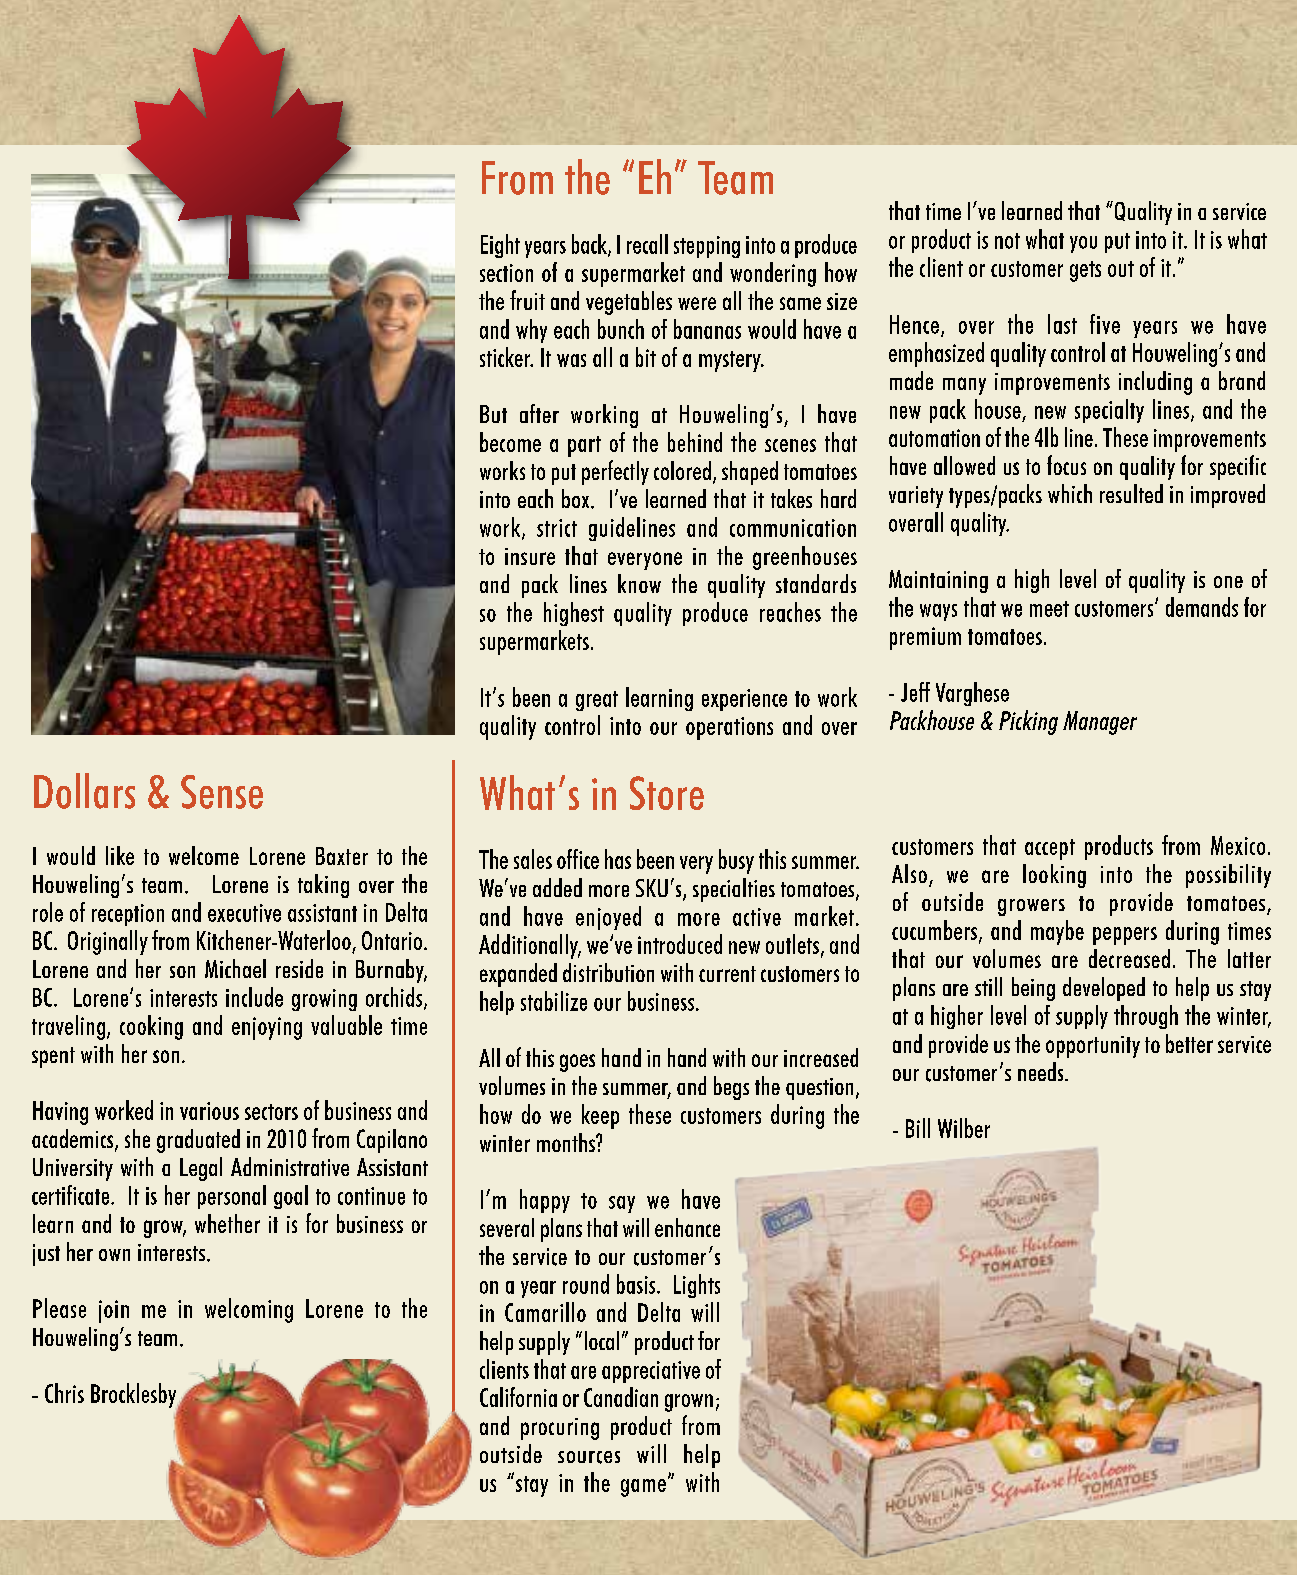  I want to click on section, so click(506, 273).
